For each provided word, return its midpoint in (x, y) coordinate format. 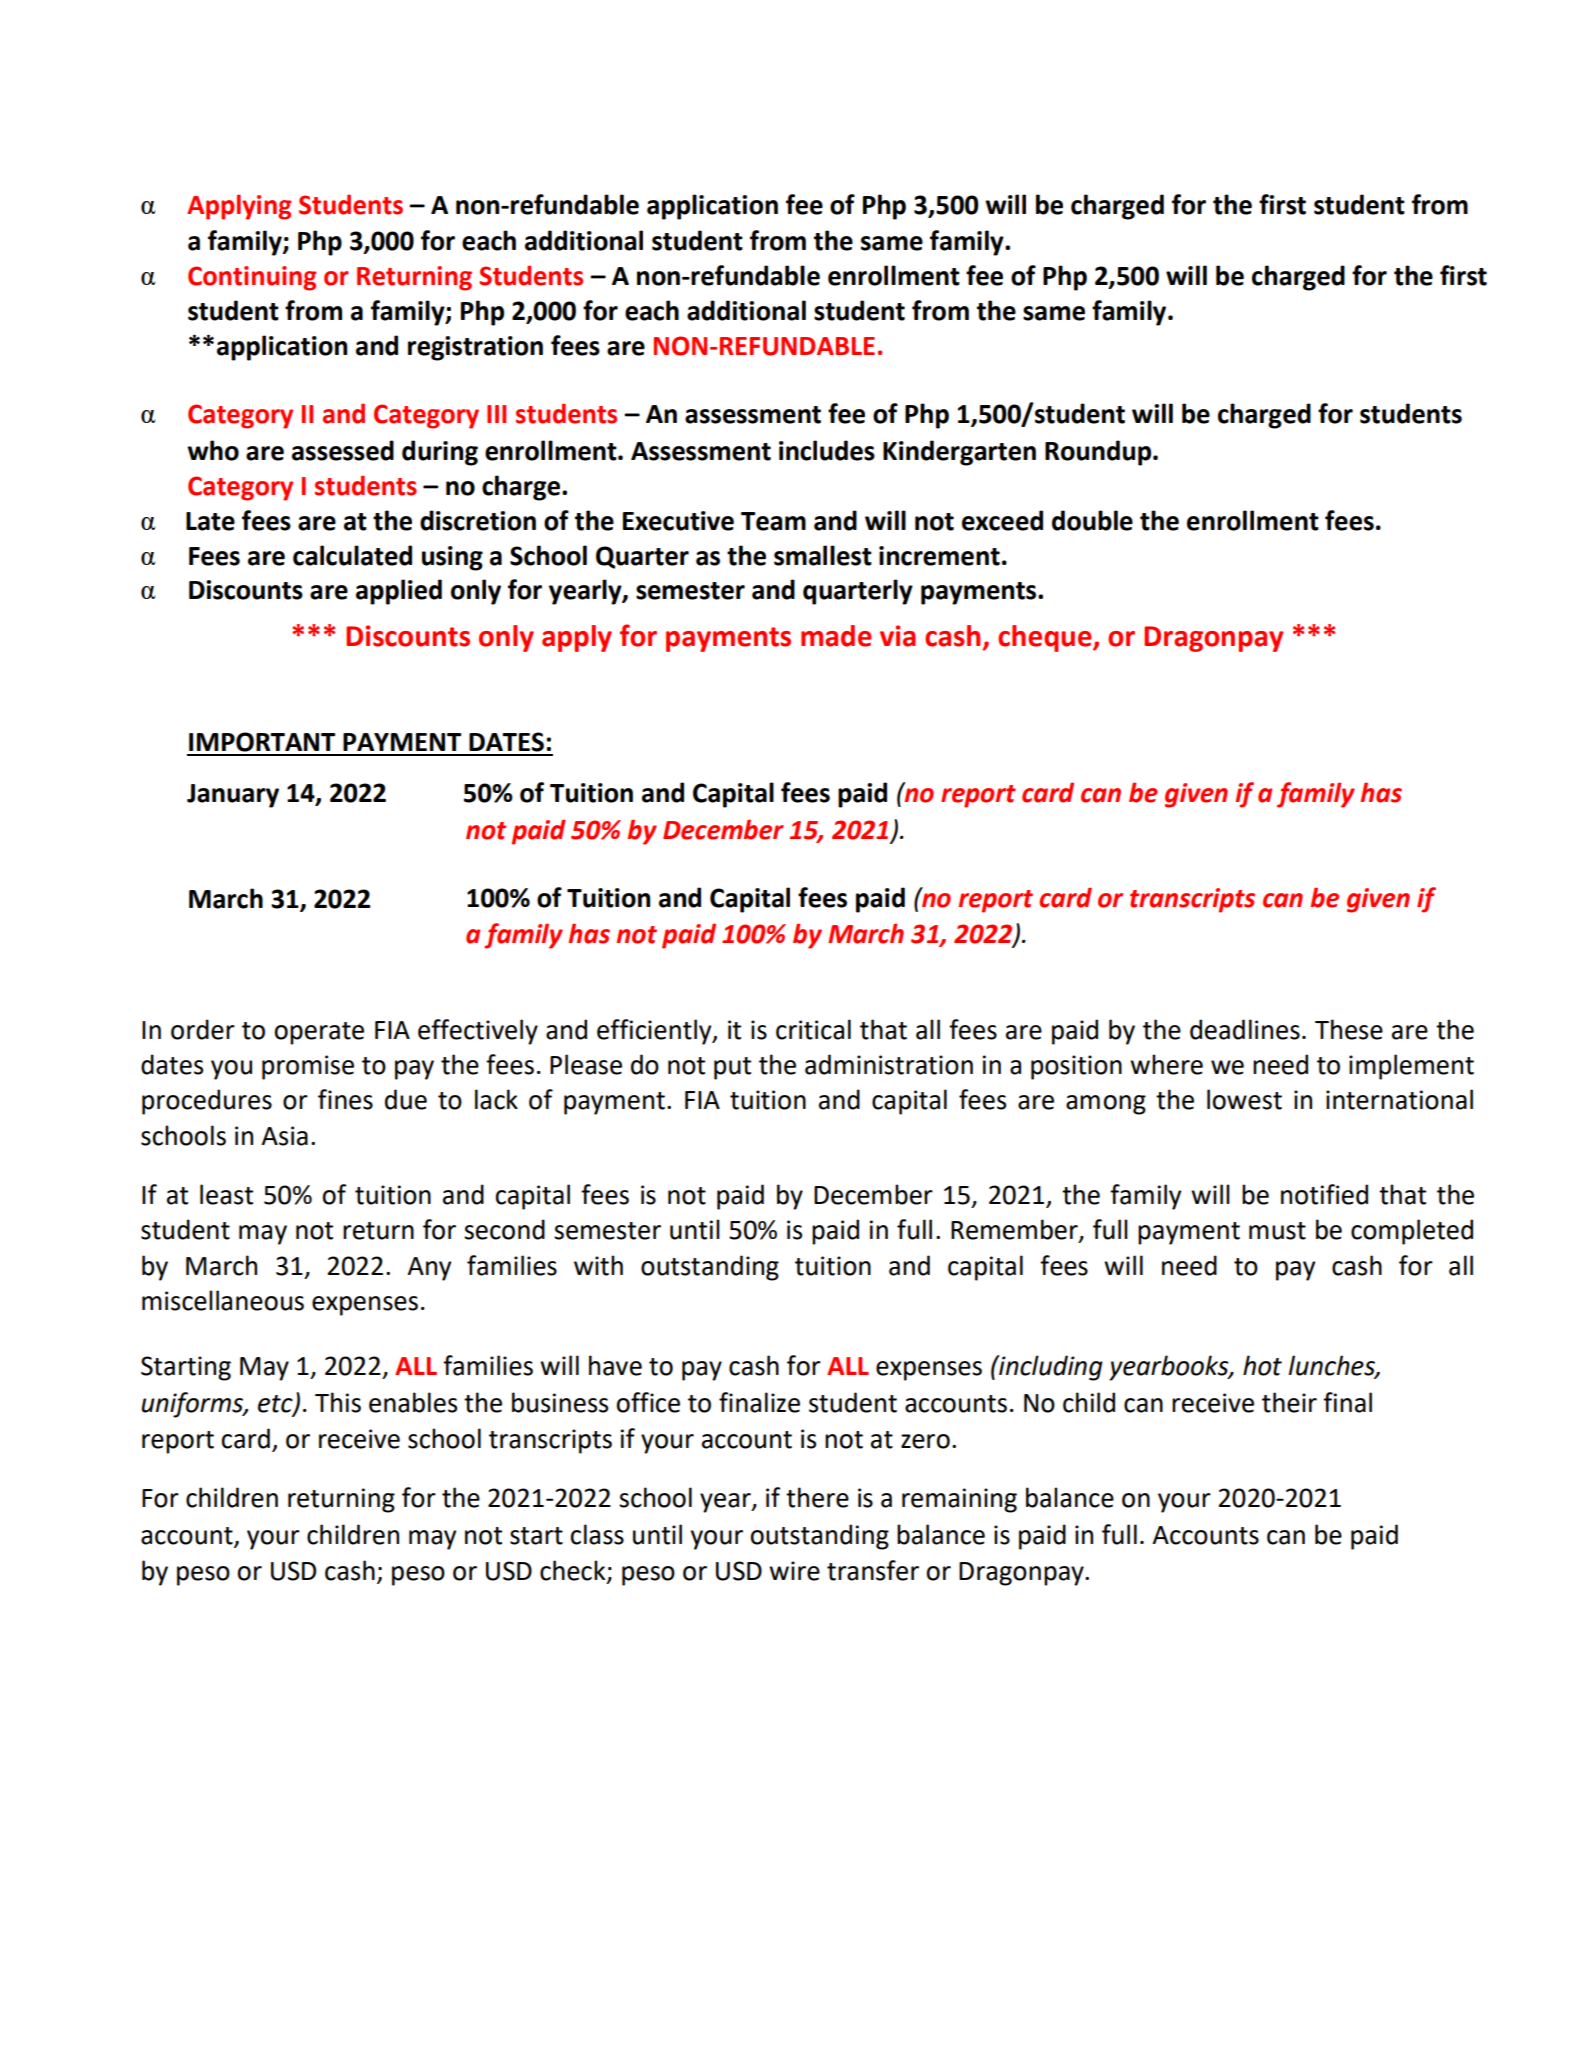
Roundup (1099, 453)
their (1289, 1402)
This (338, 1402)
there (817, 1497)
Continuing (252, 278)
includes (827, 450)
